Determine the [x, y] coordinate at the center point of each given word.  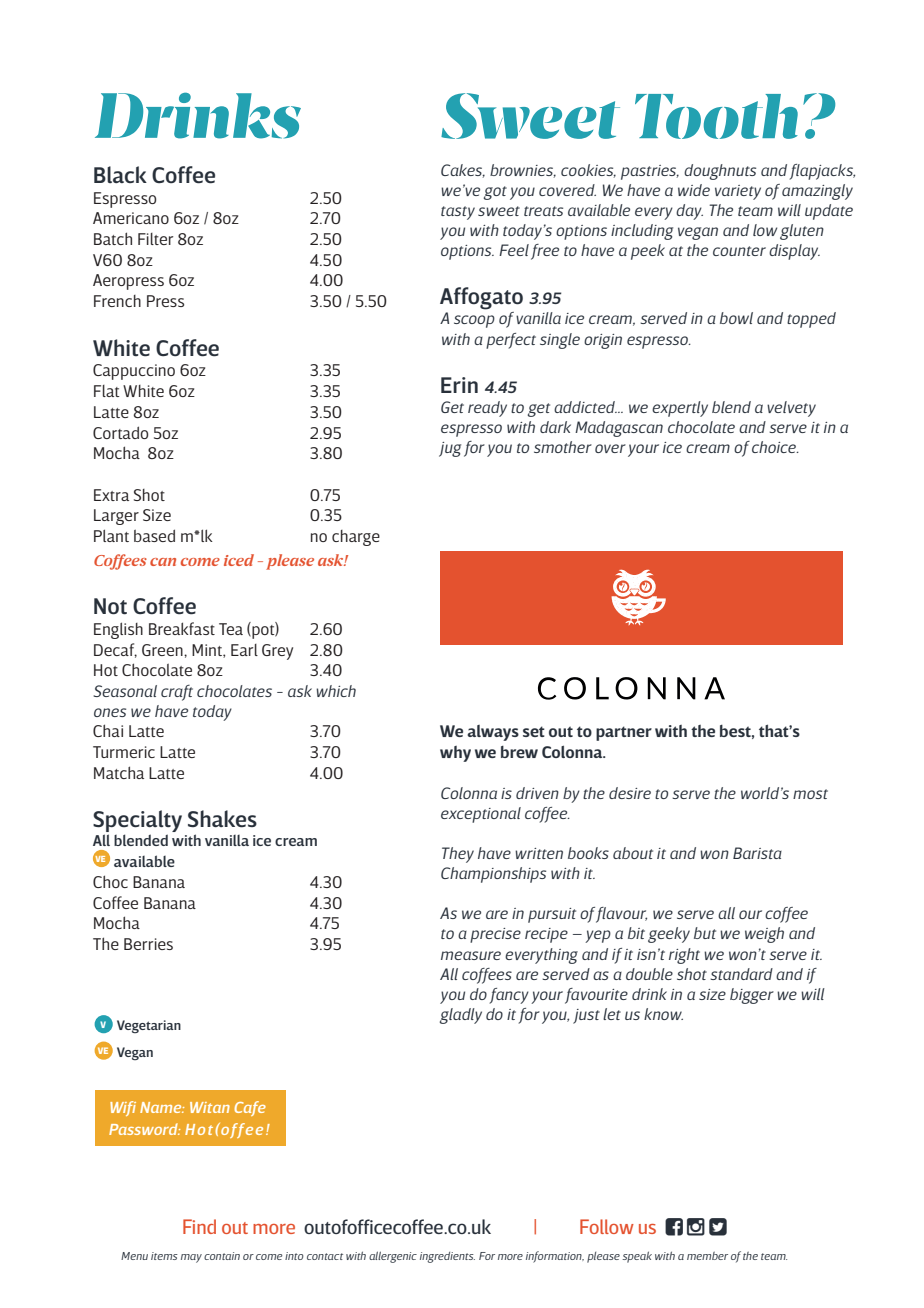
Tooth [716, 116]
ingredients [447, 1257]
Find [199, 1226]
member [707, 1256]
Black [120, 174]
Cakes [463, 171]
